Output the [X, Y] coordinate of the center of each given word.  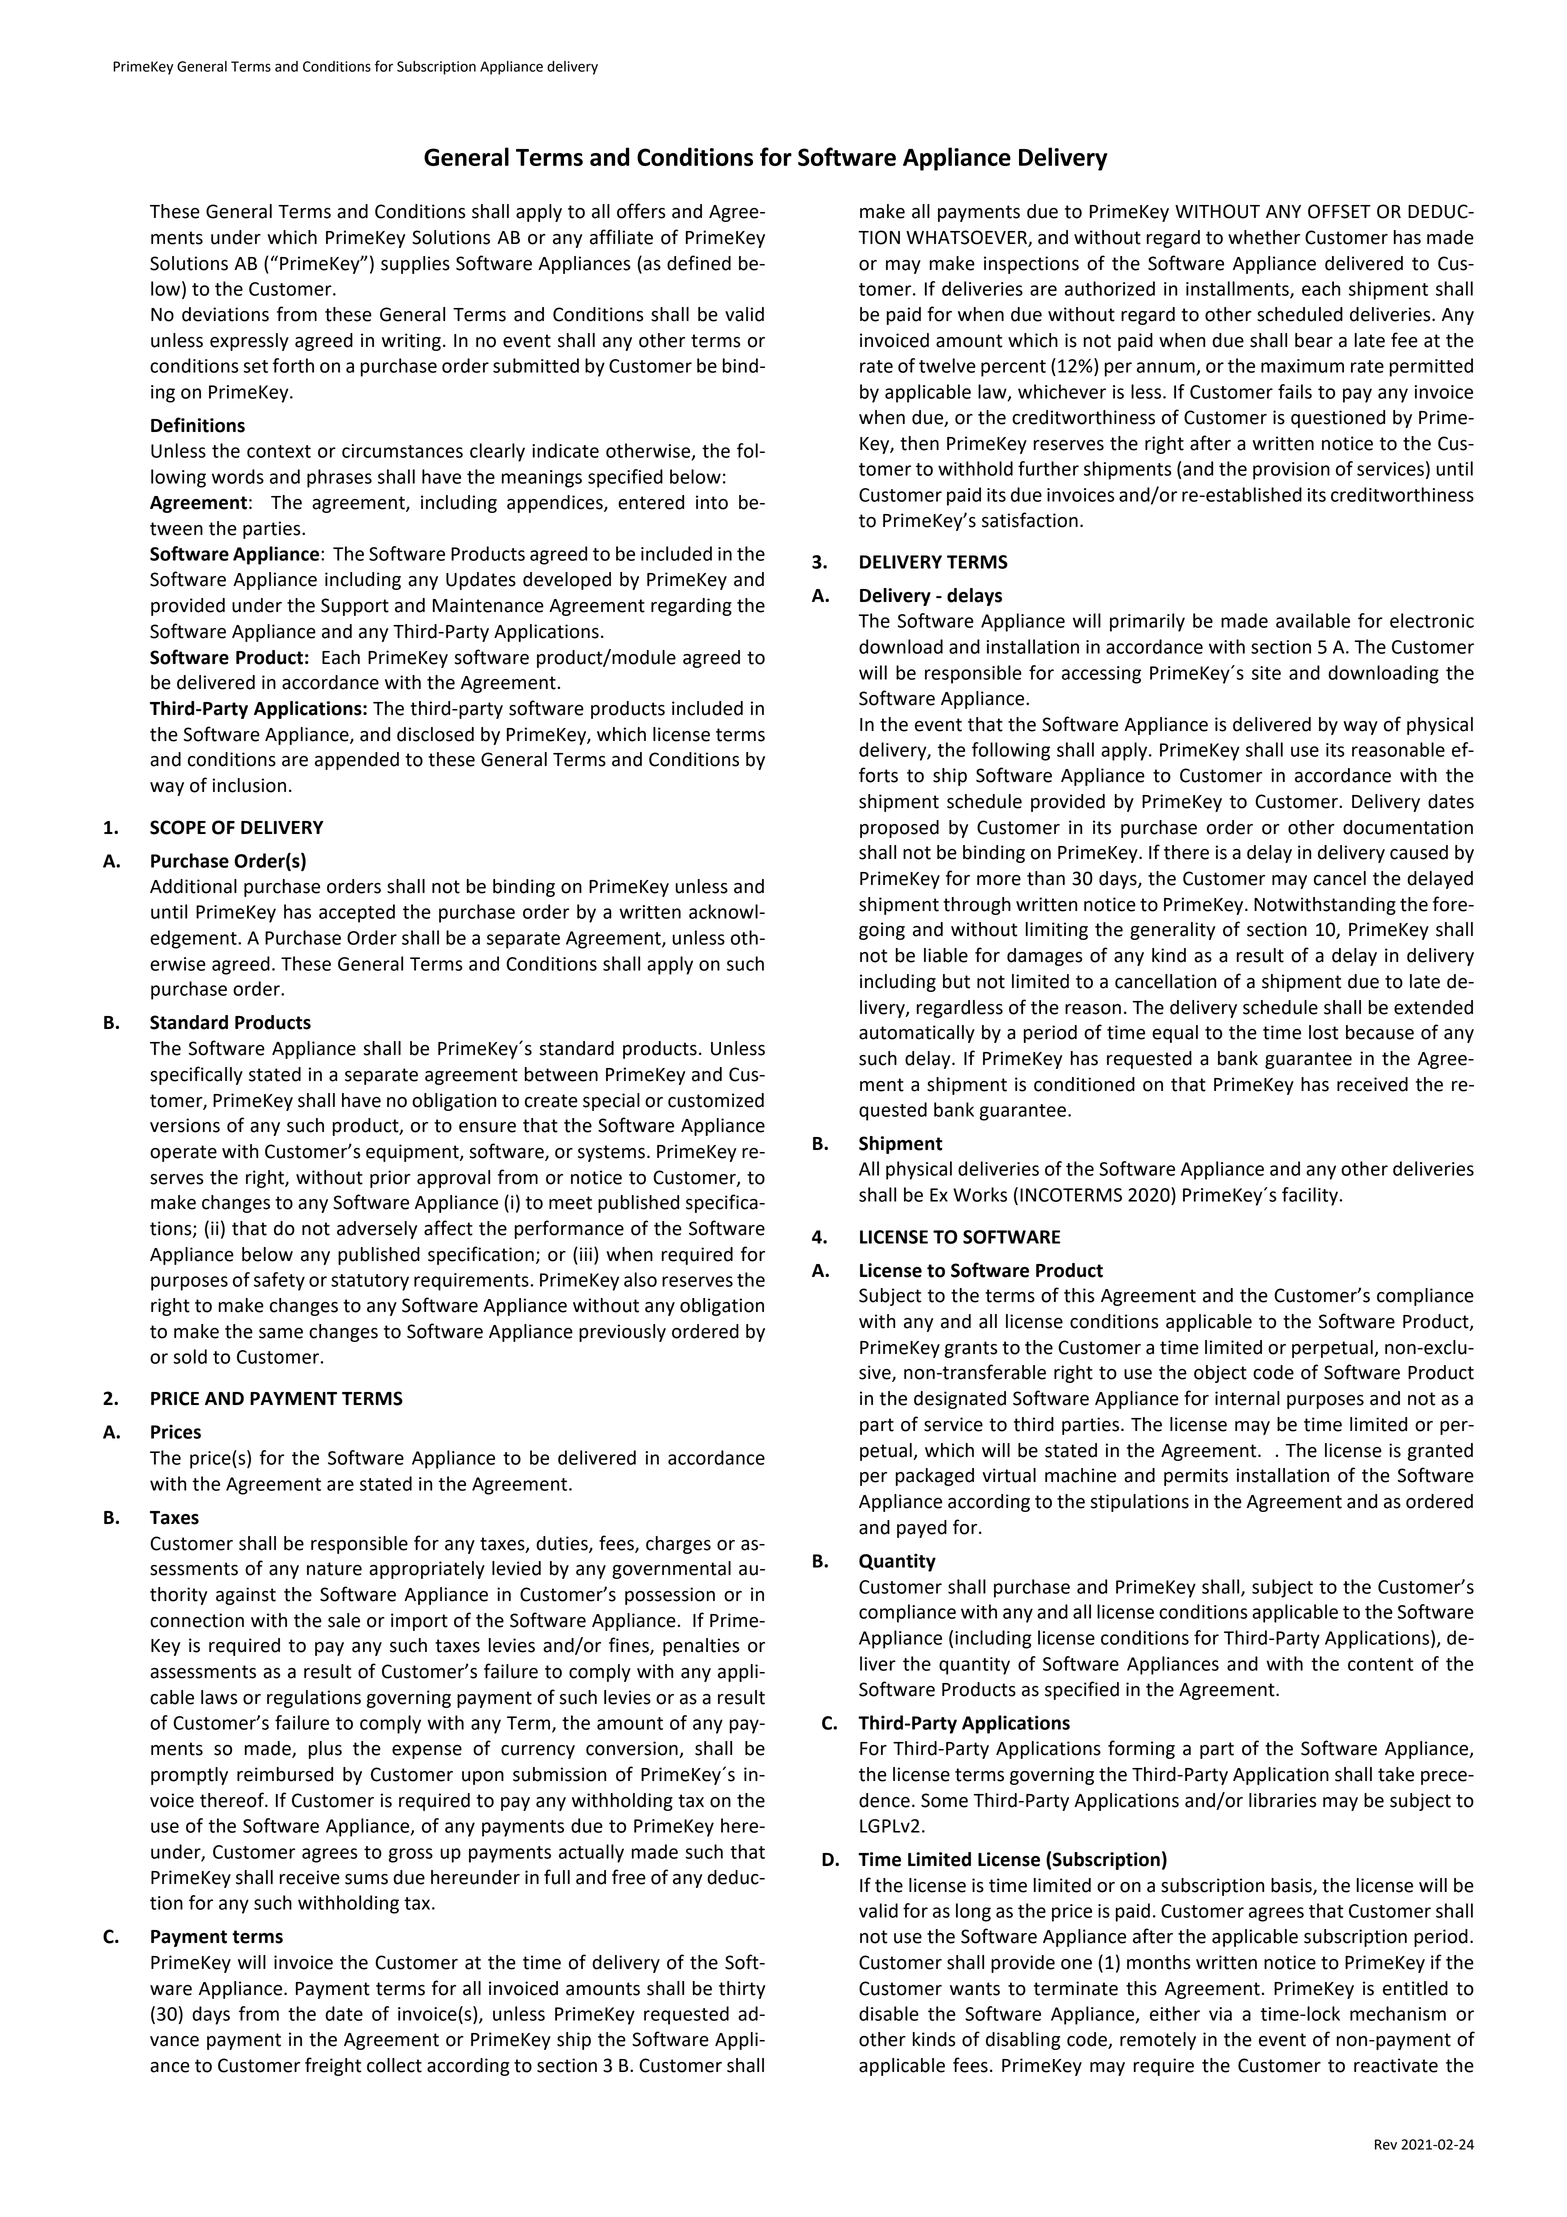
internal [1247, 1398]
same [281, 1333]
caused [1419, 852]
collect [394, 2065]
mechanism [1398, 2013]
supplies [415, 265]
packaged [934, 1477]
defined [699, 263]
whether [1264, 237]
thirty [742, 1990]
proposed [899, 829]
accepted [357, 913]
